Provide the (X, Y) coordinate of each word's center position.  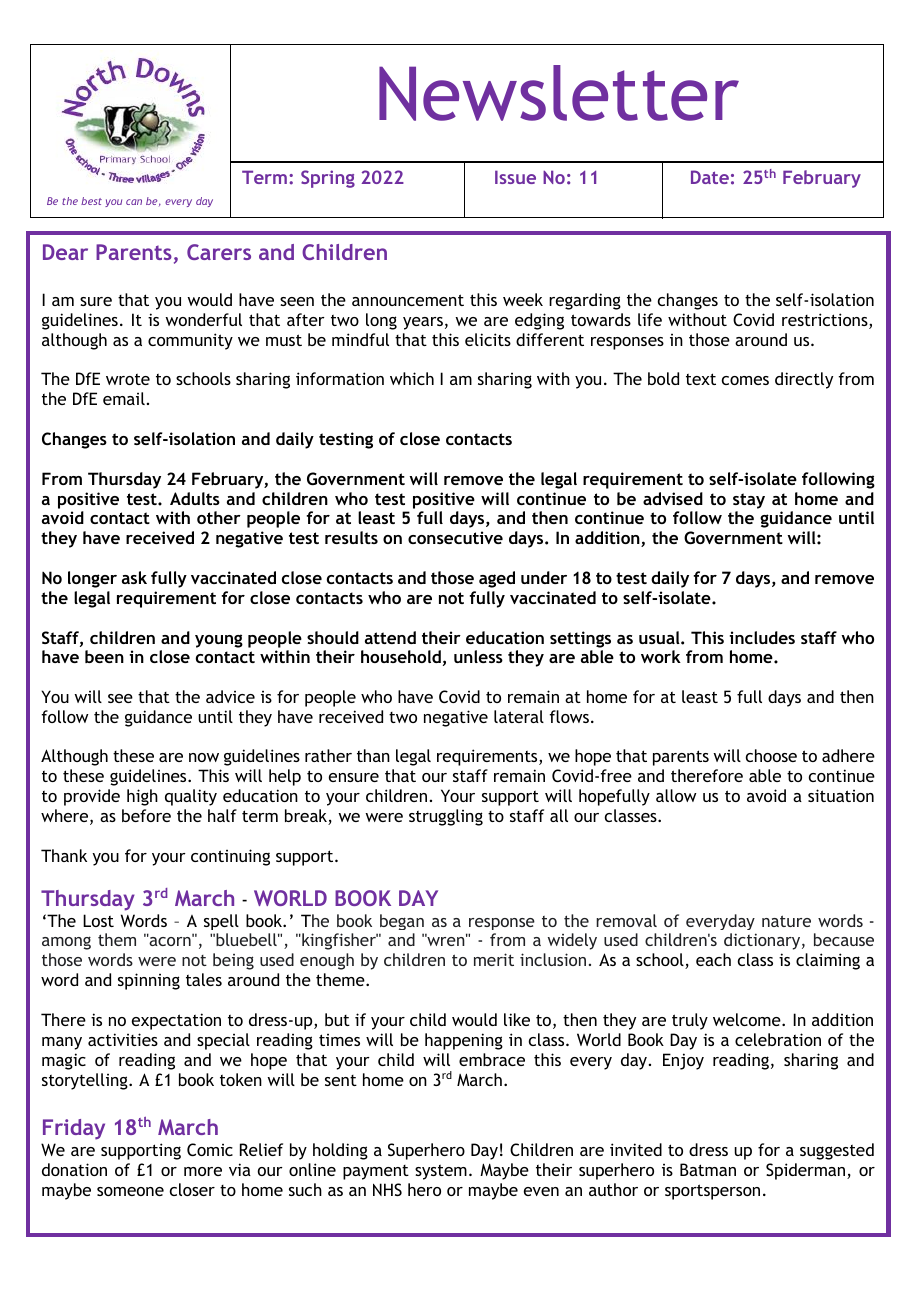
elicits (488, 339)
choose (771, 755)
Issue (515, 177)
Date (710, 177)
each (713, 959)
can (134, 202)
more (203, 1171)
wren (446, 940)
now (204, 757)
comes (745, 380)
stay (749, 501)
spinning (149, 981)
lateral (519, 716)
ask (134, 577)
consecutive (455, 537)
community (190, 341)
